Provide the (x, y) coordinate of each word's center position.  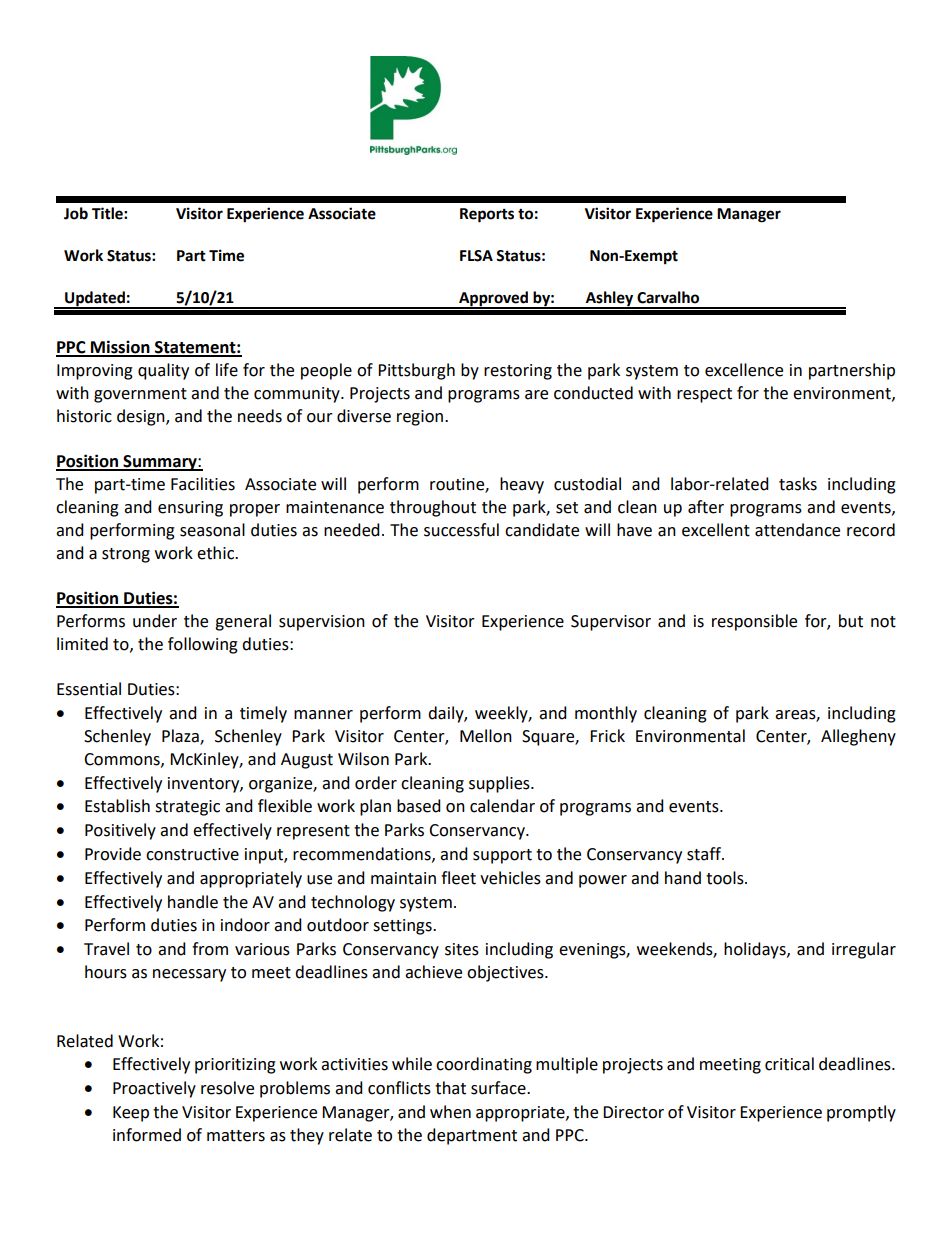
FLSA (476, 256)
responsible (754, 622)
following (203, 645)
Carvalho (668, 297)
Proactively (154, 1089)
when (450, 1112)
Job (76, 213)
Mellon (486, 736)
